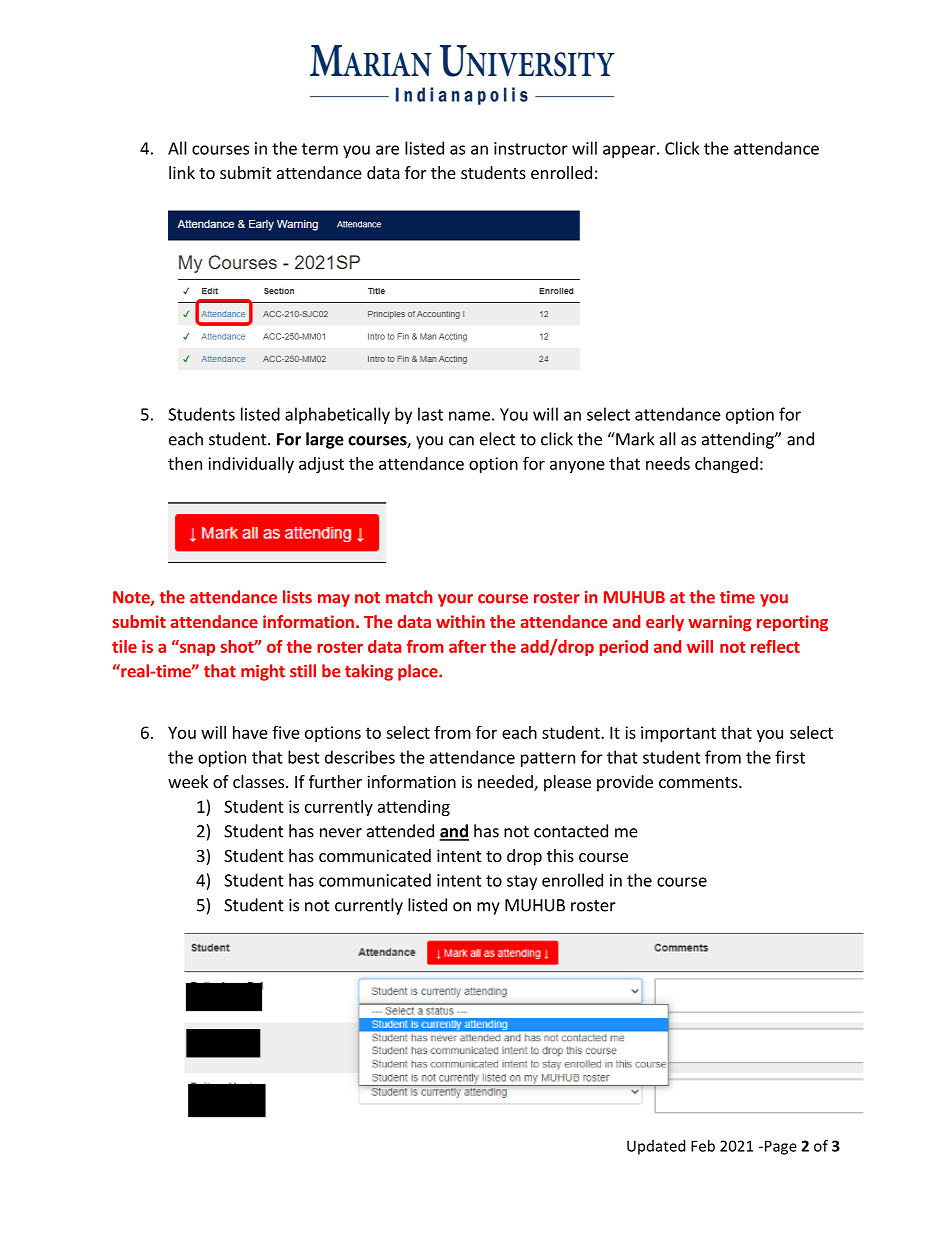 Image resolution: width=952 pixels, height=1233 pixels. I want to click on Updated, so click(656, 1147).
